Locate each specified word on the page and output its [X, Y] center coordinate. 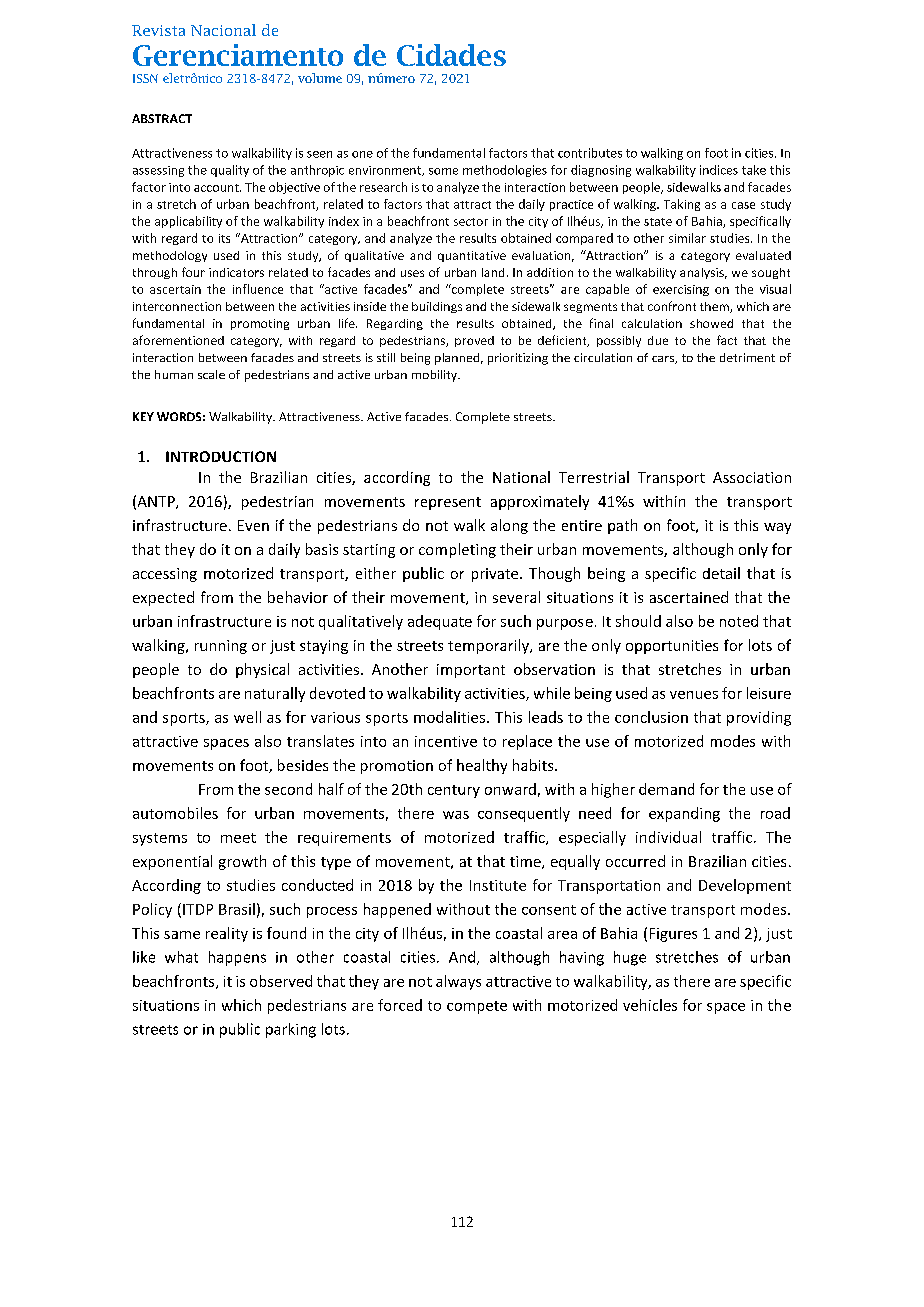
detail [721, 573]
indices [719, 170]
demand [666, 789]
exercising [681, 290]
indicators [236, 272]
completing [457, 550]
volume [320, 78]
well [247, 717]
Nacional [223, 30]
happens [237, 958]
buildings [437, 307]
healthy [482, 766]
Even [253, 525]
